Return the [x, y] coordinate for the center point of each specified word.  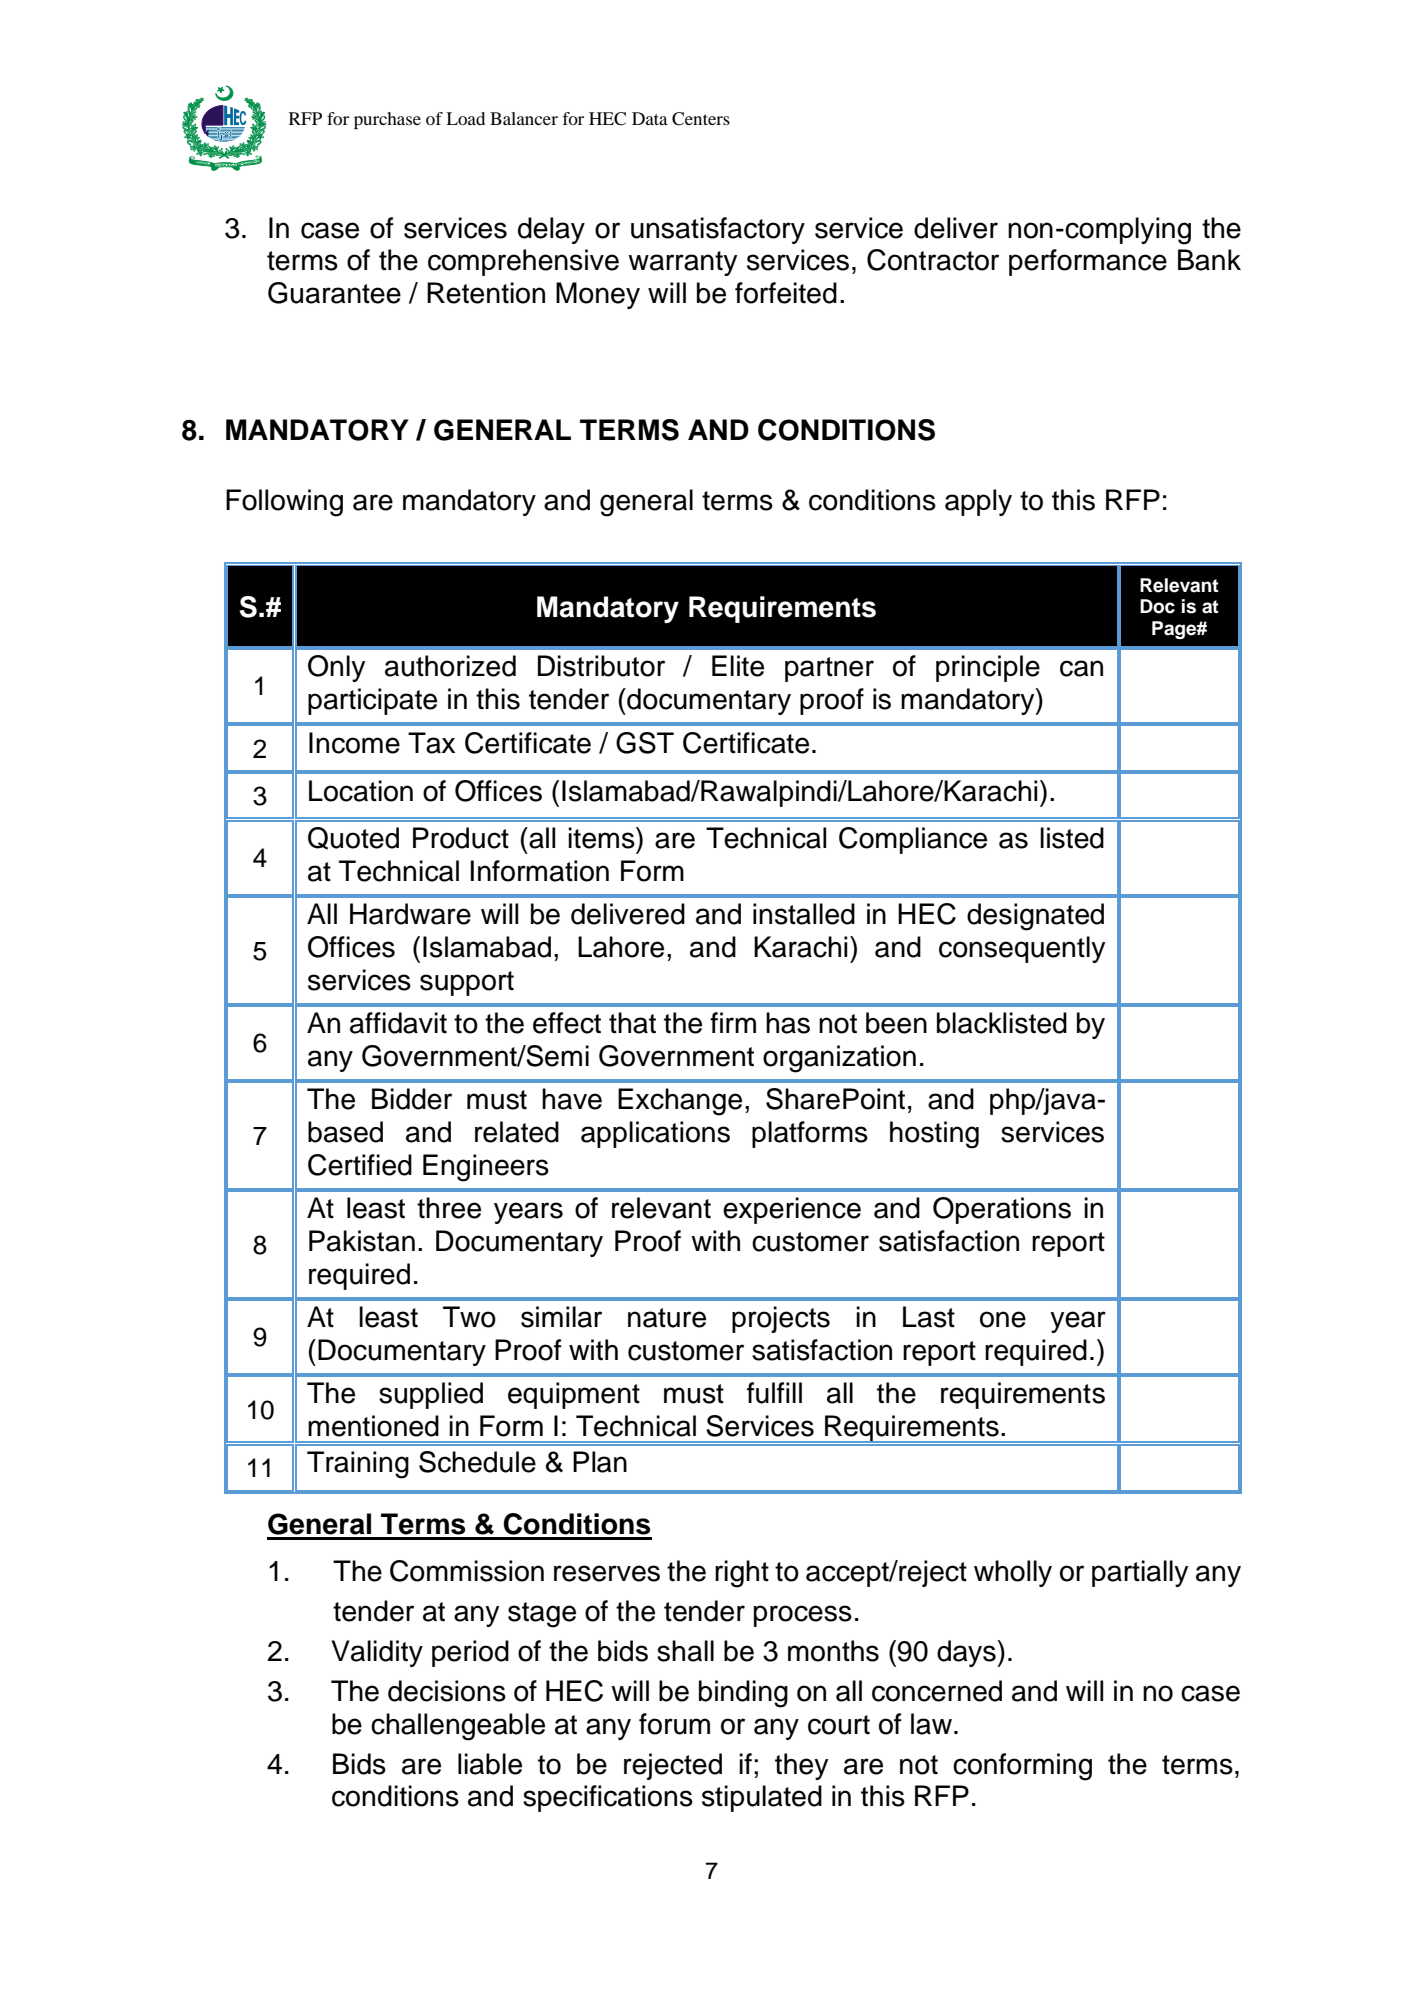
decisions [447, 1691]
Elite [738, 666]
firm [733, 1022]
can [1081, 668]
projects [781, 1319]
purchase [387, 120]
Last [929, 1317]
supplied [431, 1395]
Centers [701, 119]
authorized [450, 666]
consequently [1022, 949]
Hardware [410, 914]
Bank [1209, 260]
